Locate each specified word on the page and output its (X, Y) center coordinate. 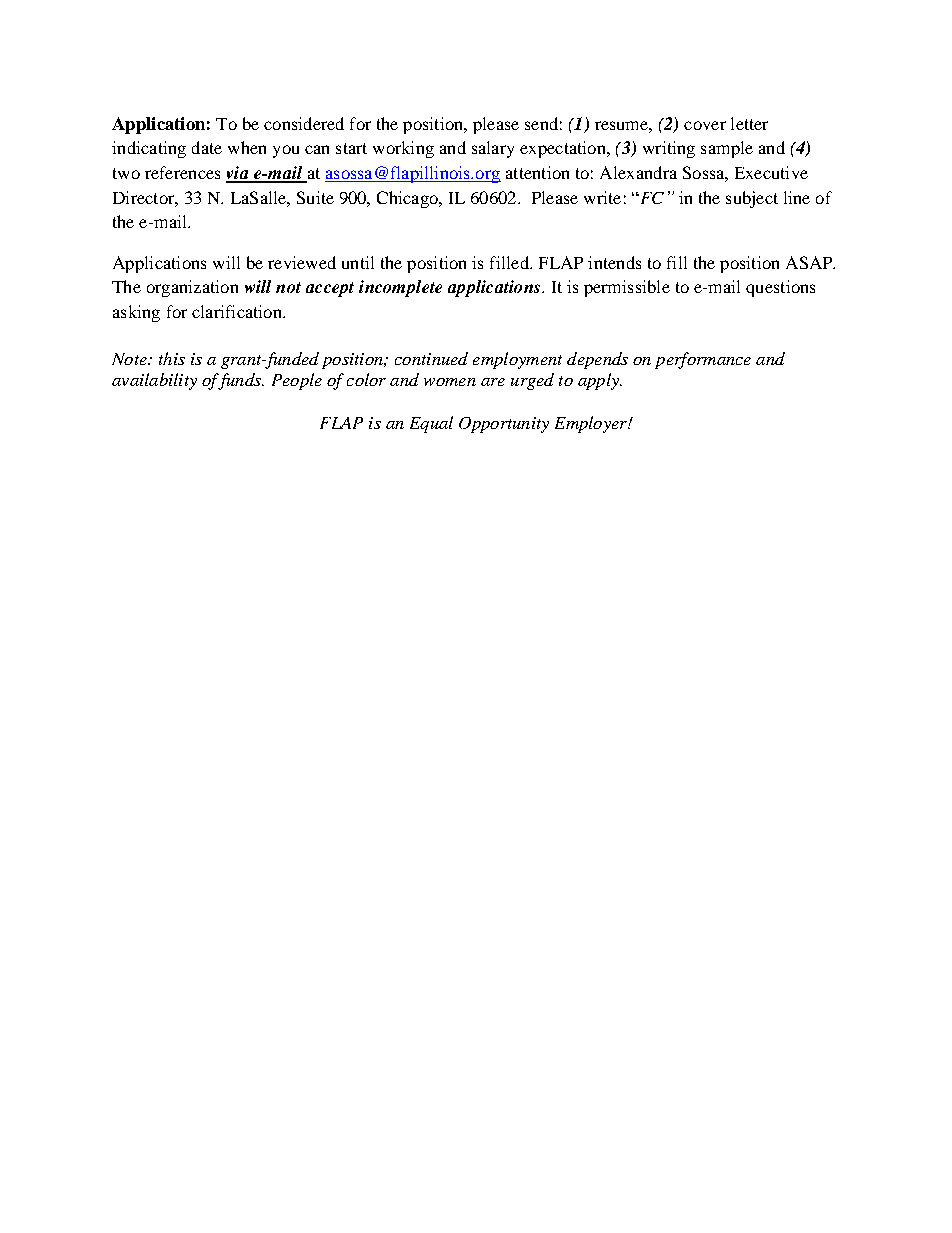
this (172, 358)
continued (431, 358)
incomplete (400, 288)
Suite (315, 197)
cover (705, 125)
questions (780, 288)
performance (703, 360)
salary (493, 149)
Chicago (408, 199)
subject (752, 199)
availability (154, 381)
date (207, 147)
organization (192, 288)
